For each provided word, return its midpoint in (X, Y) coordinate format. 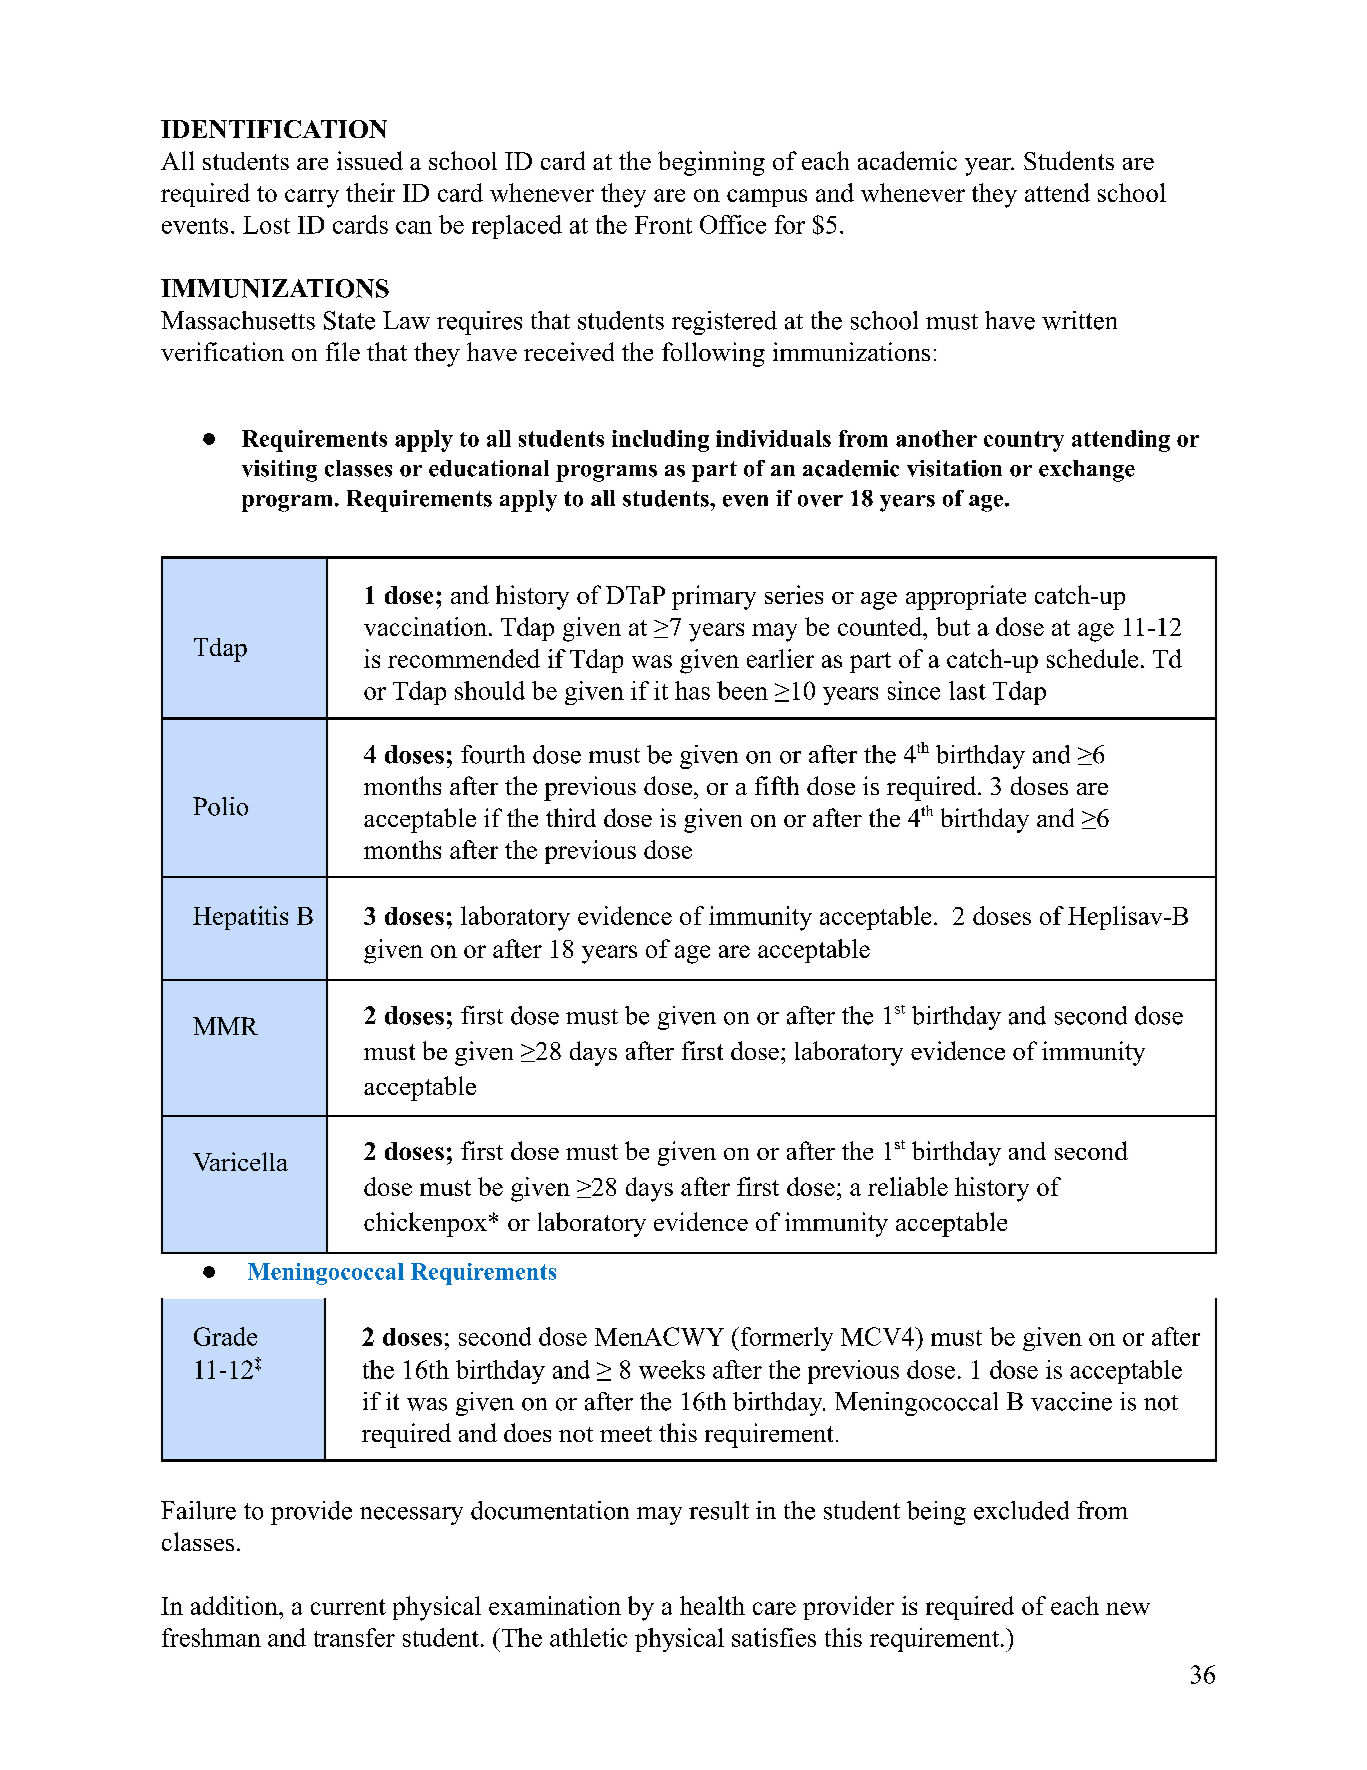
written (1079, 320)
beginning (711, 163)
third (571, 817)
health (712, 1605)
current (348, 1607)
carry (312, 198)
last (967, 690)
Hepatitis (240, 918)
